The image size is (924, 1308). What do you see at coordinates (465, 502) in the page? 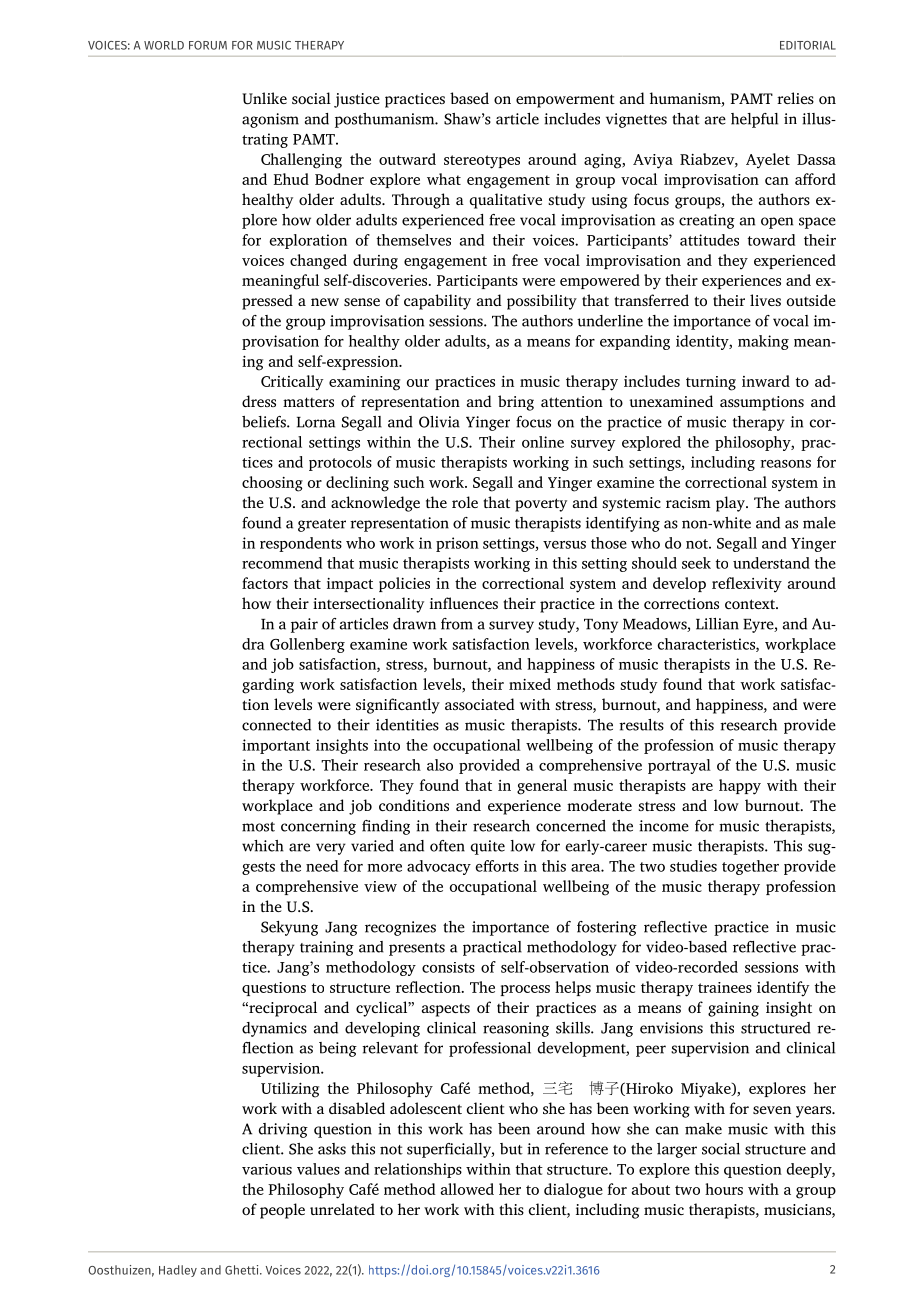
I see `role` at bounding box center [465, 502].
